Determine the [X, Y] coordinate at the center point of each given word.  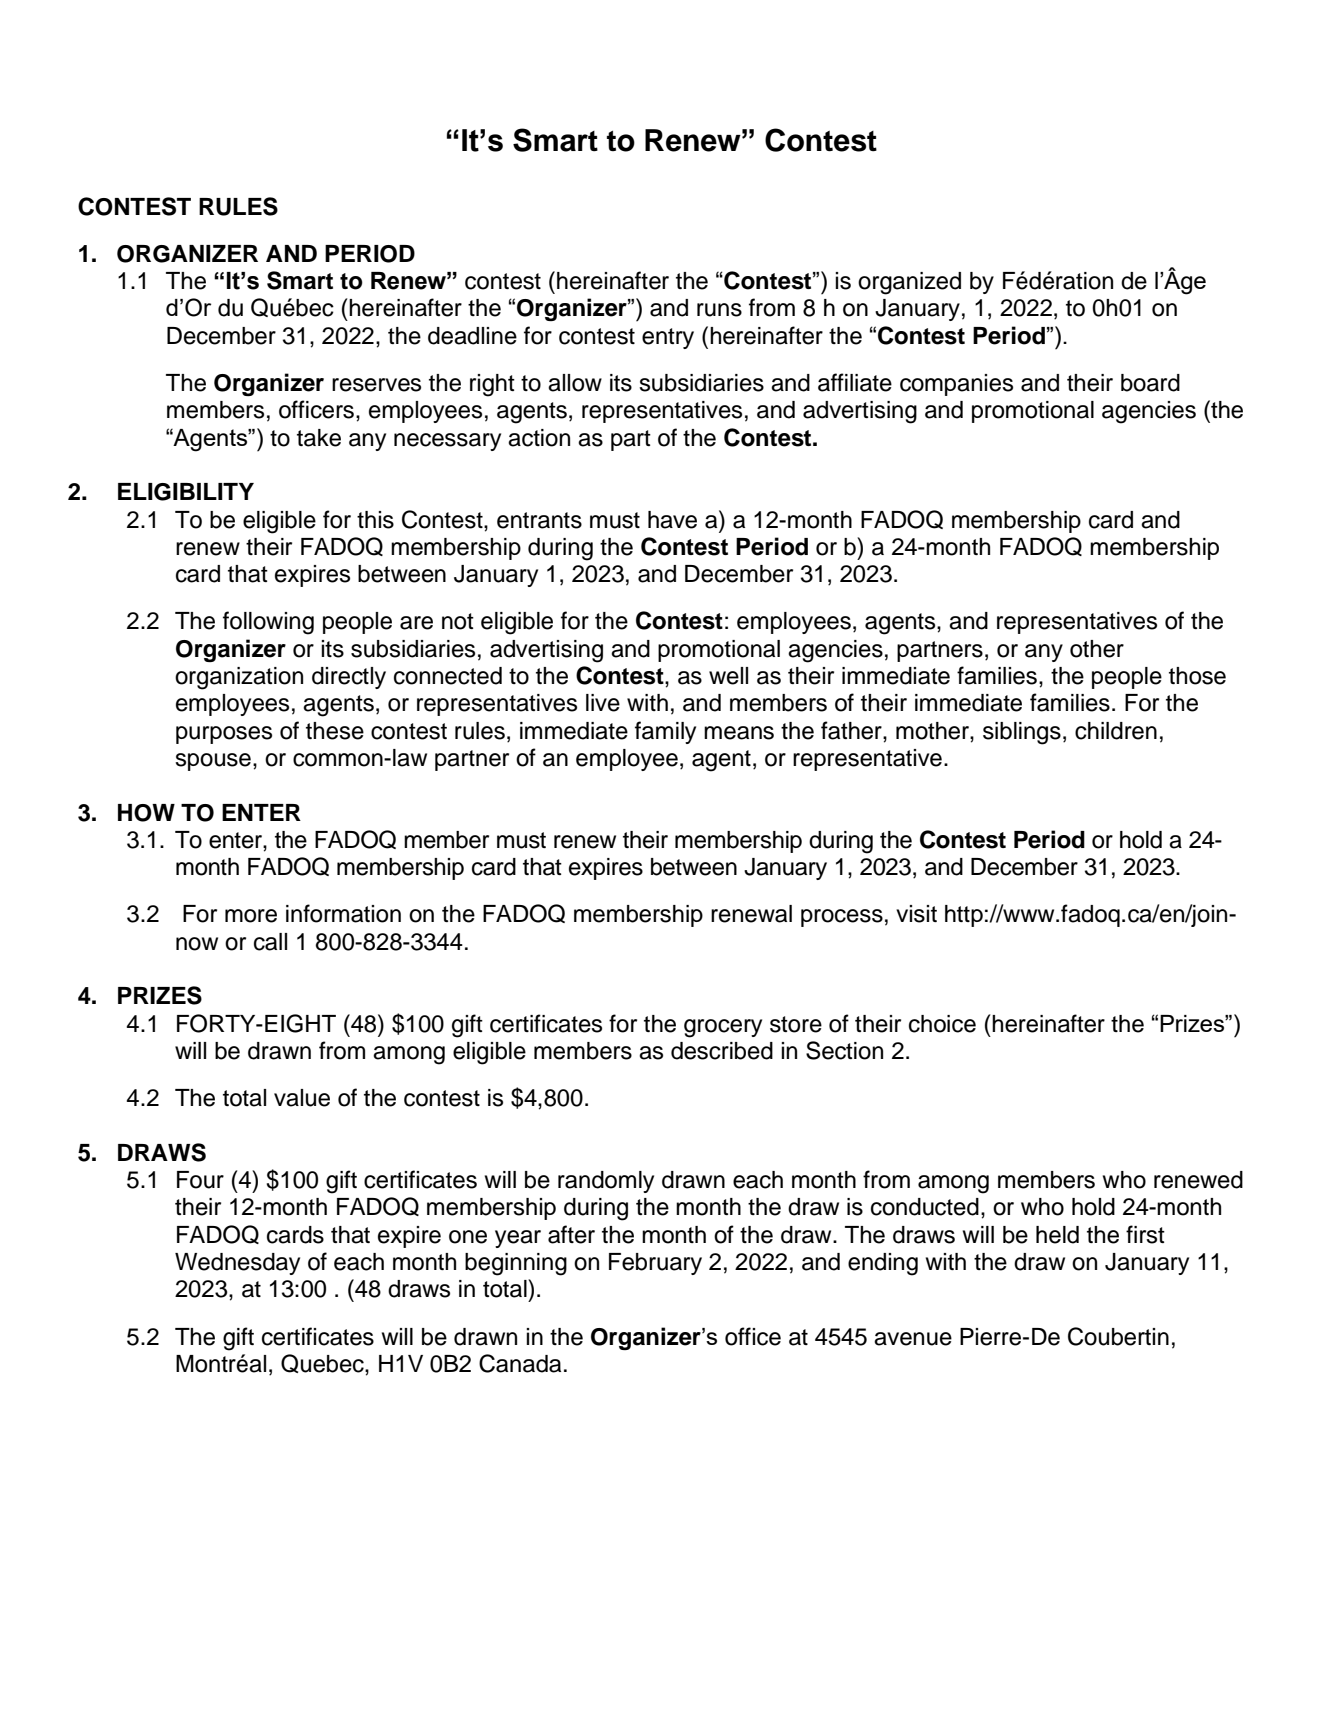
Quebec [323, 1363]
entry [668, 338]
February [655, 1264]
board [1150, 383]
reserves [376, 385]
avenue [913, 1339]
